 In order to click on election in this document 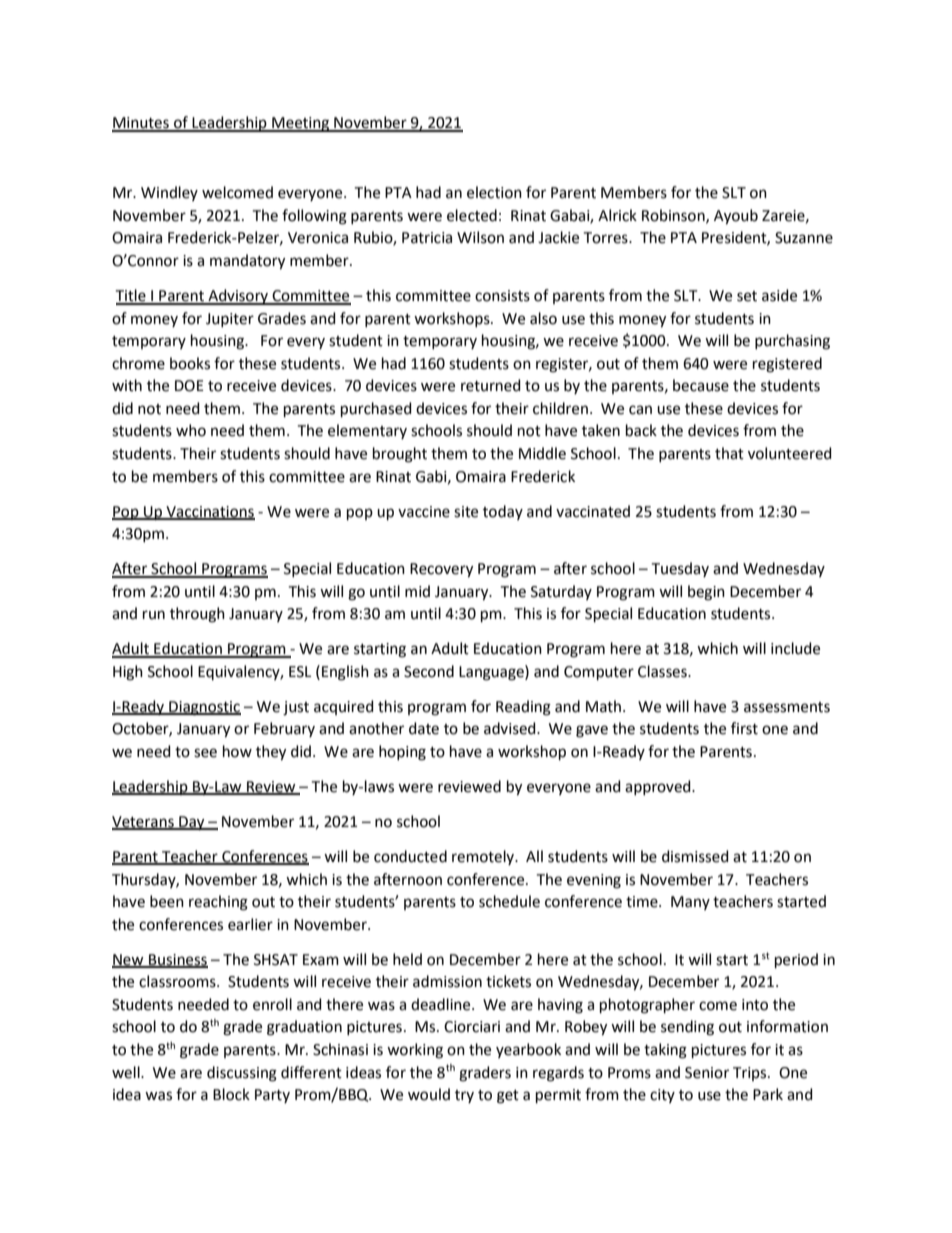, I will do `click(494, 192)`.
